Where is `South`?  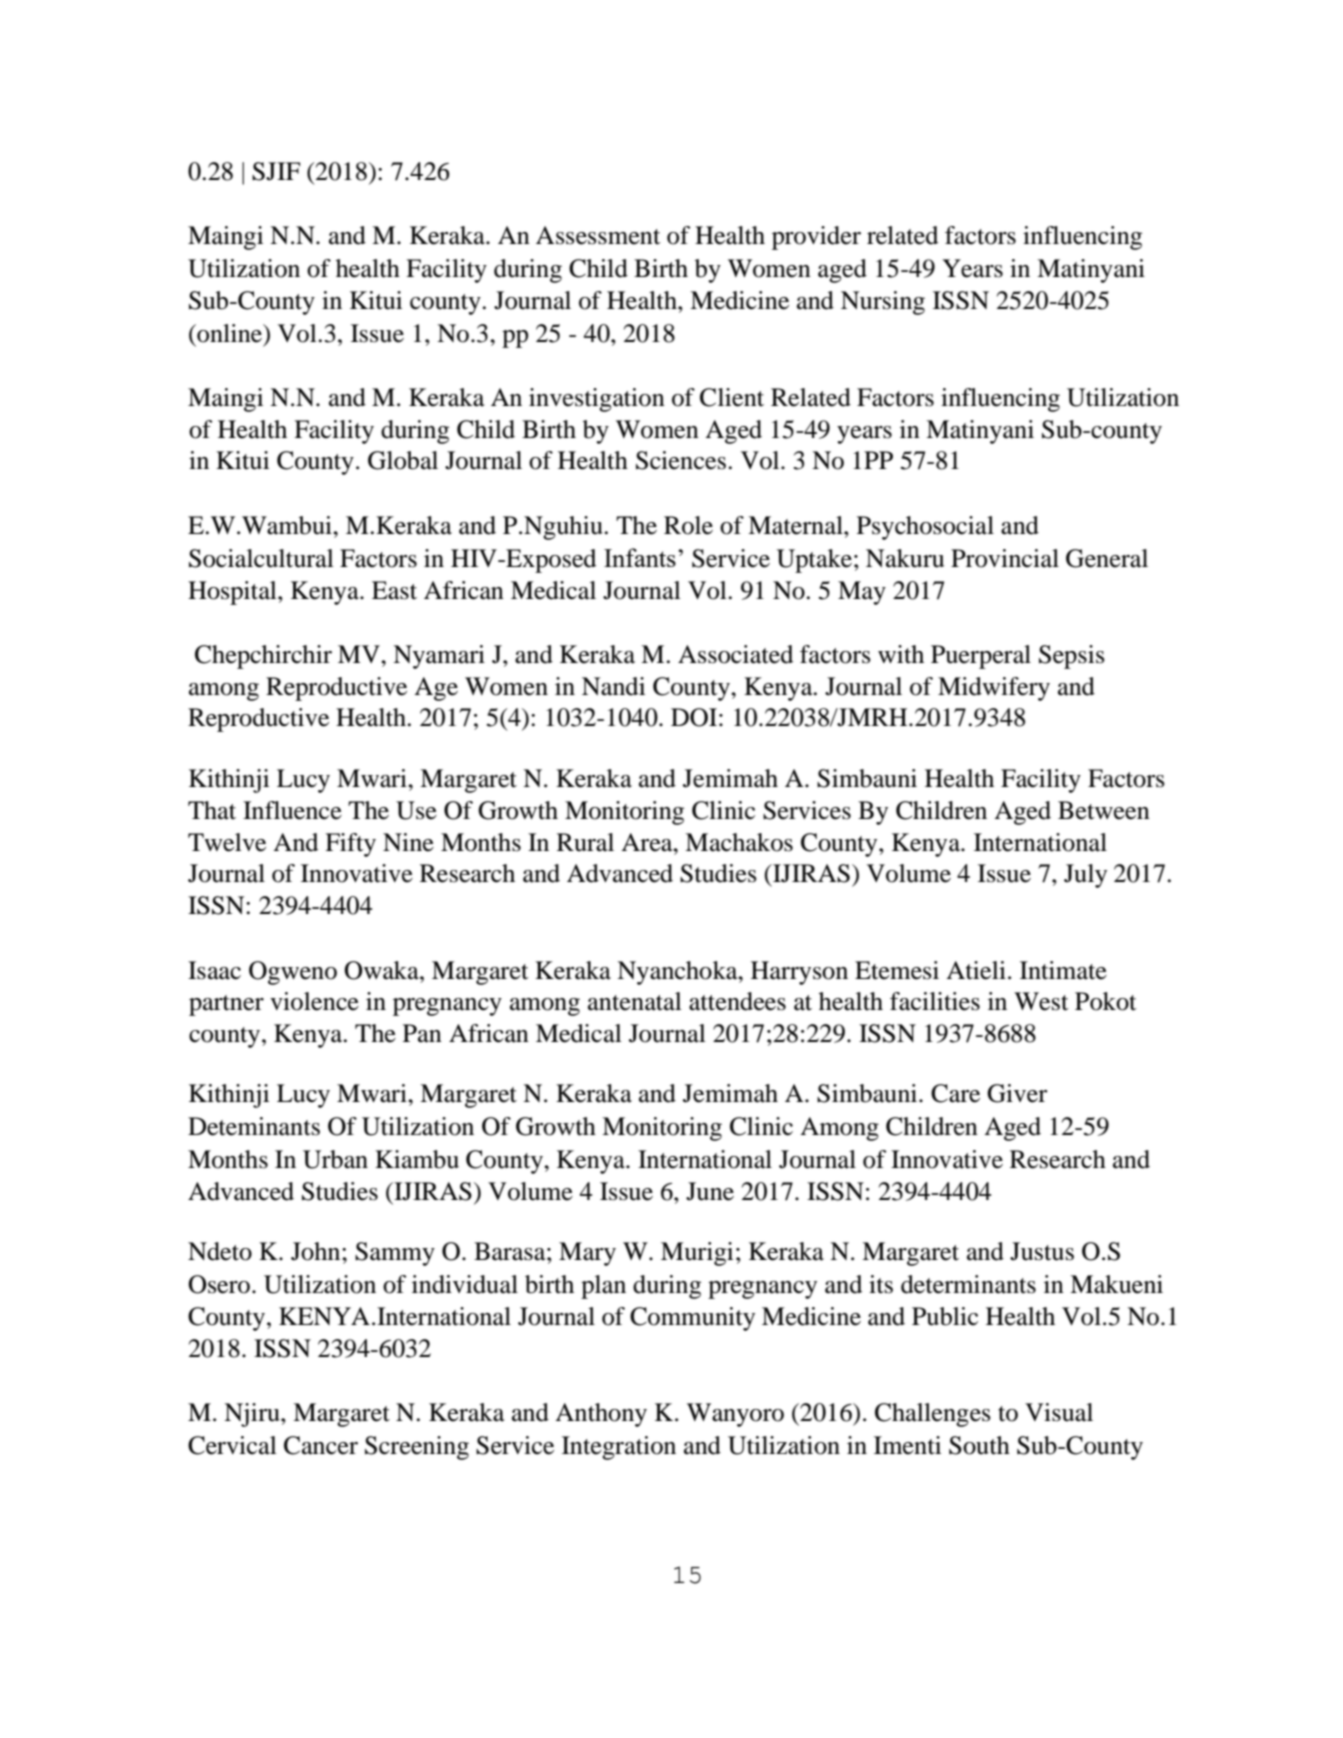 South is located at coordinates (979, 1445).
